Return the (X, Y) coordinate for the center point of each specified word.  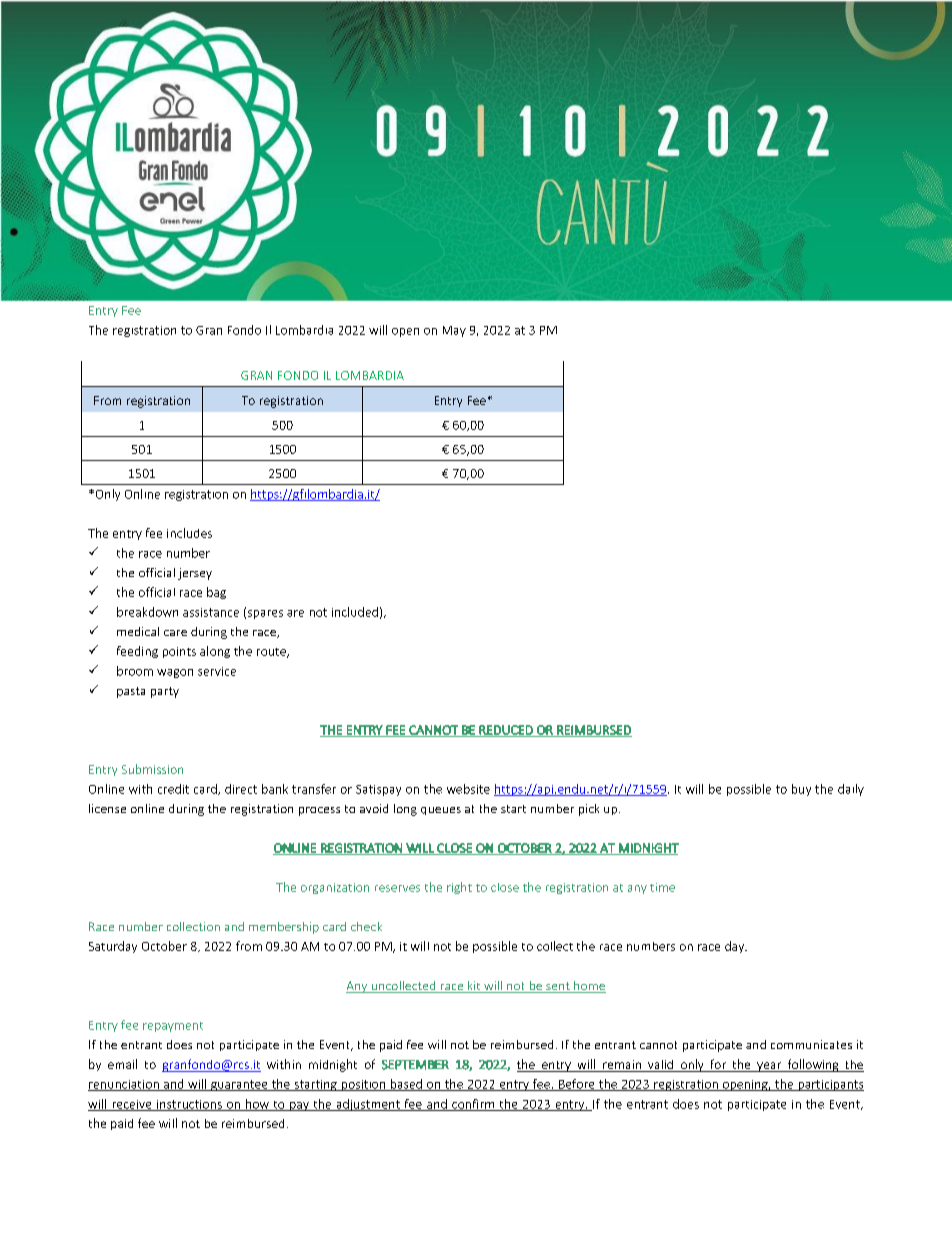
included (355, 612)
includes (189, 533)
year (769, 1067)
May (454, 331)
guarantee (239, 1085)
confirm (473, 1105)
